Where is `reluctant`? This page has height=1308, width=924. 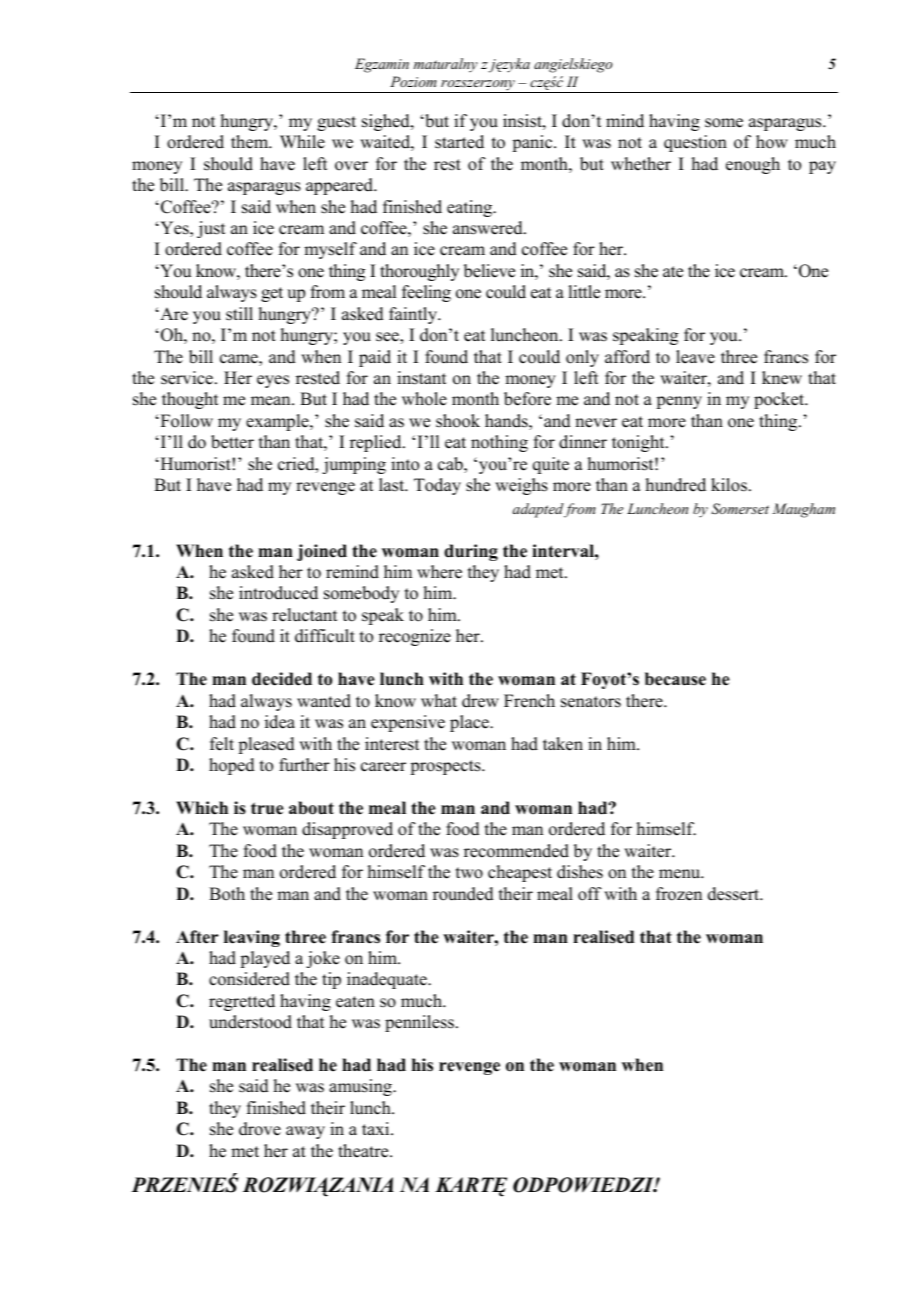 reluctant is located at coordinates (304, 615).
